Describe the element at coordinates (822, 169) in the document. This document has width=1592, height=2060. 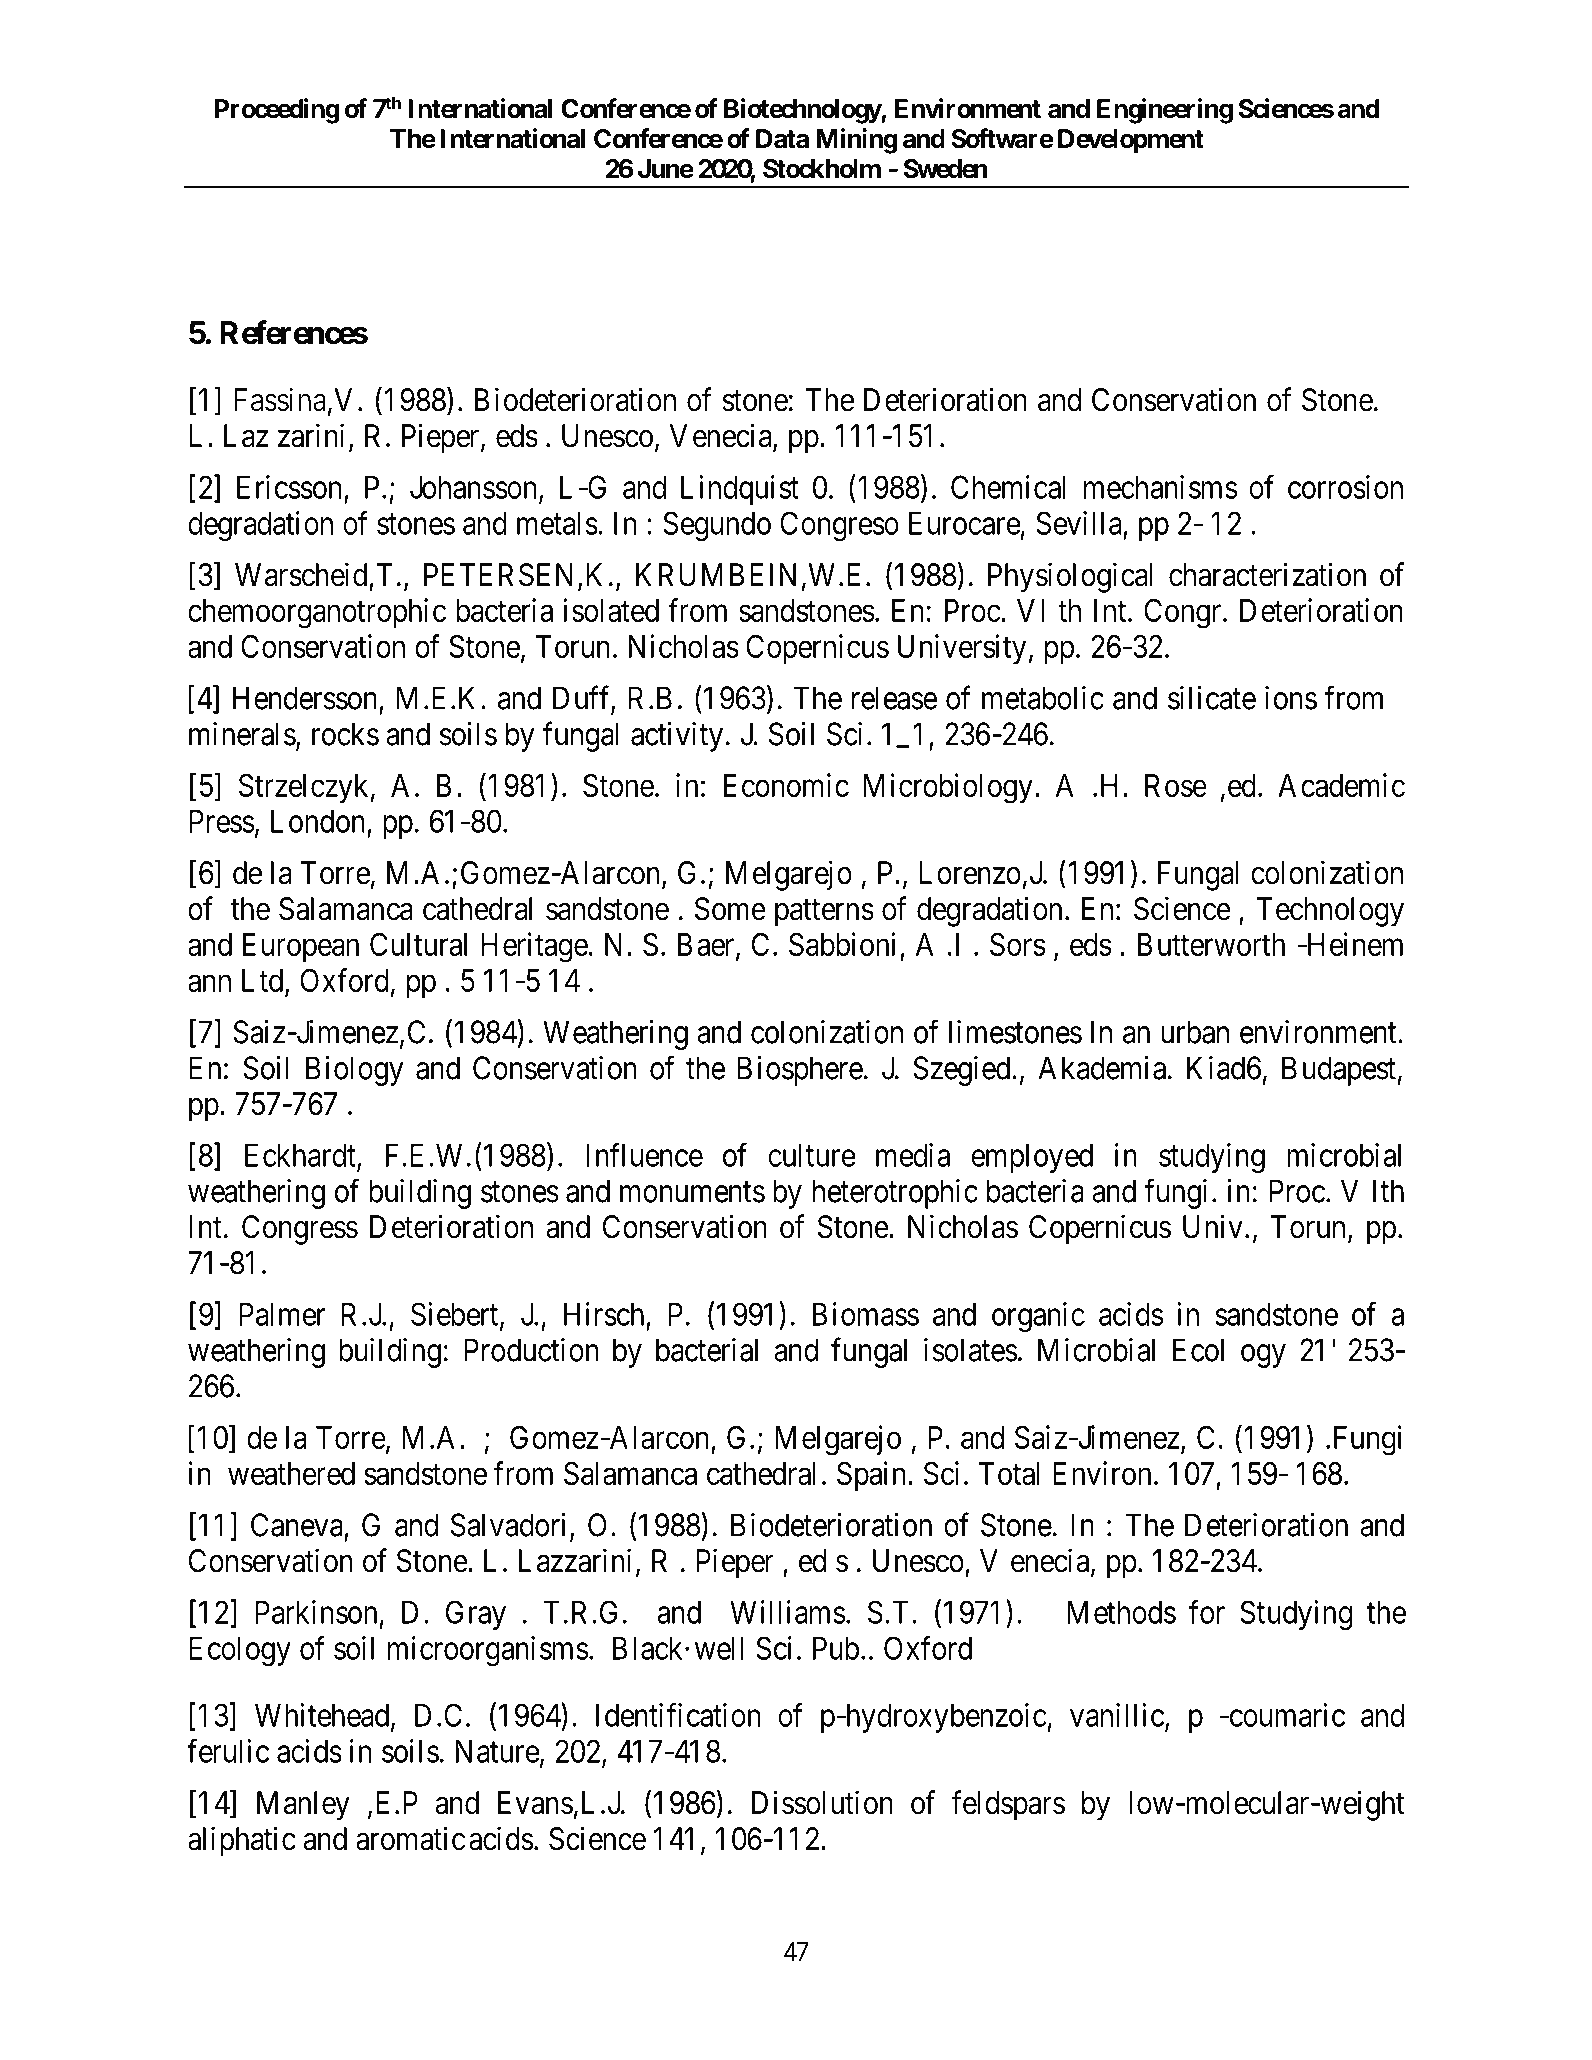
I see `Stockholm` at that location.
